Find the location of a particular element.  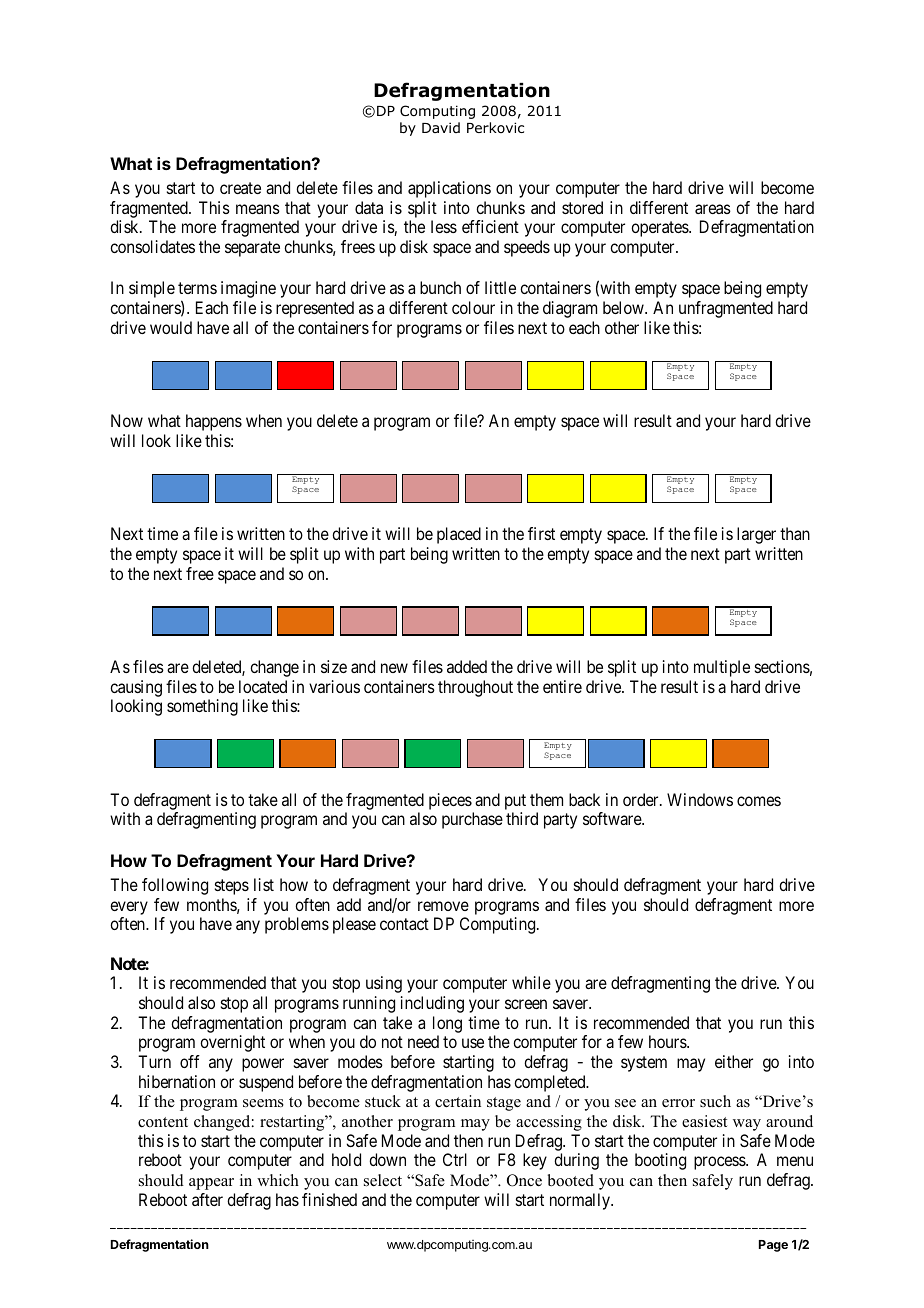

applications is located at coordinates (449, 189).
